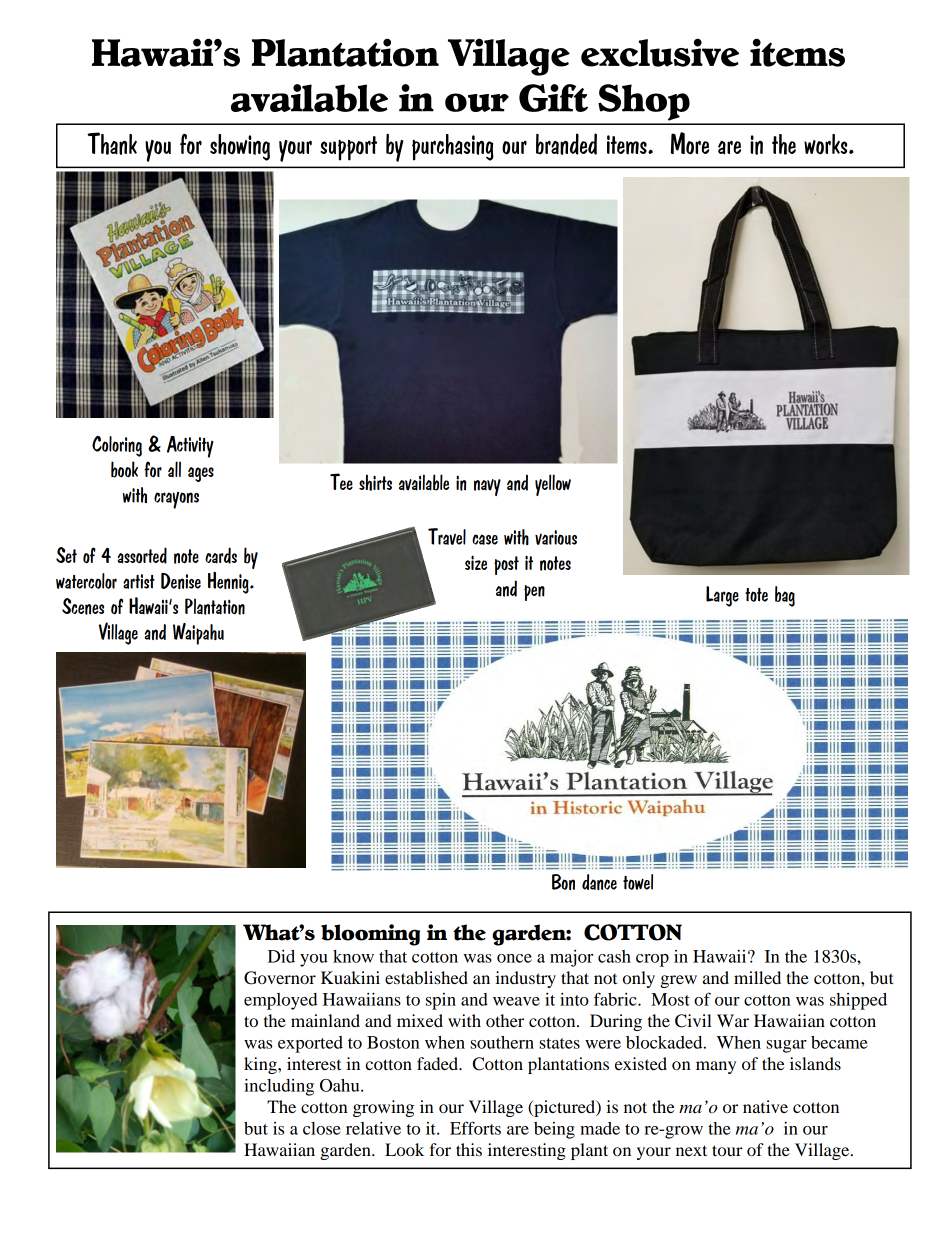  I want to click on Scenes, so click(83, 606).
